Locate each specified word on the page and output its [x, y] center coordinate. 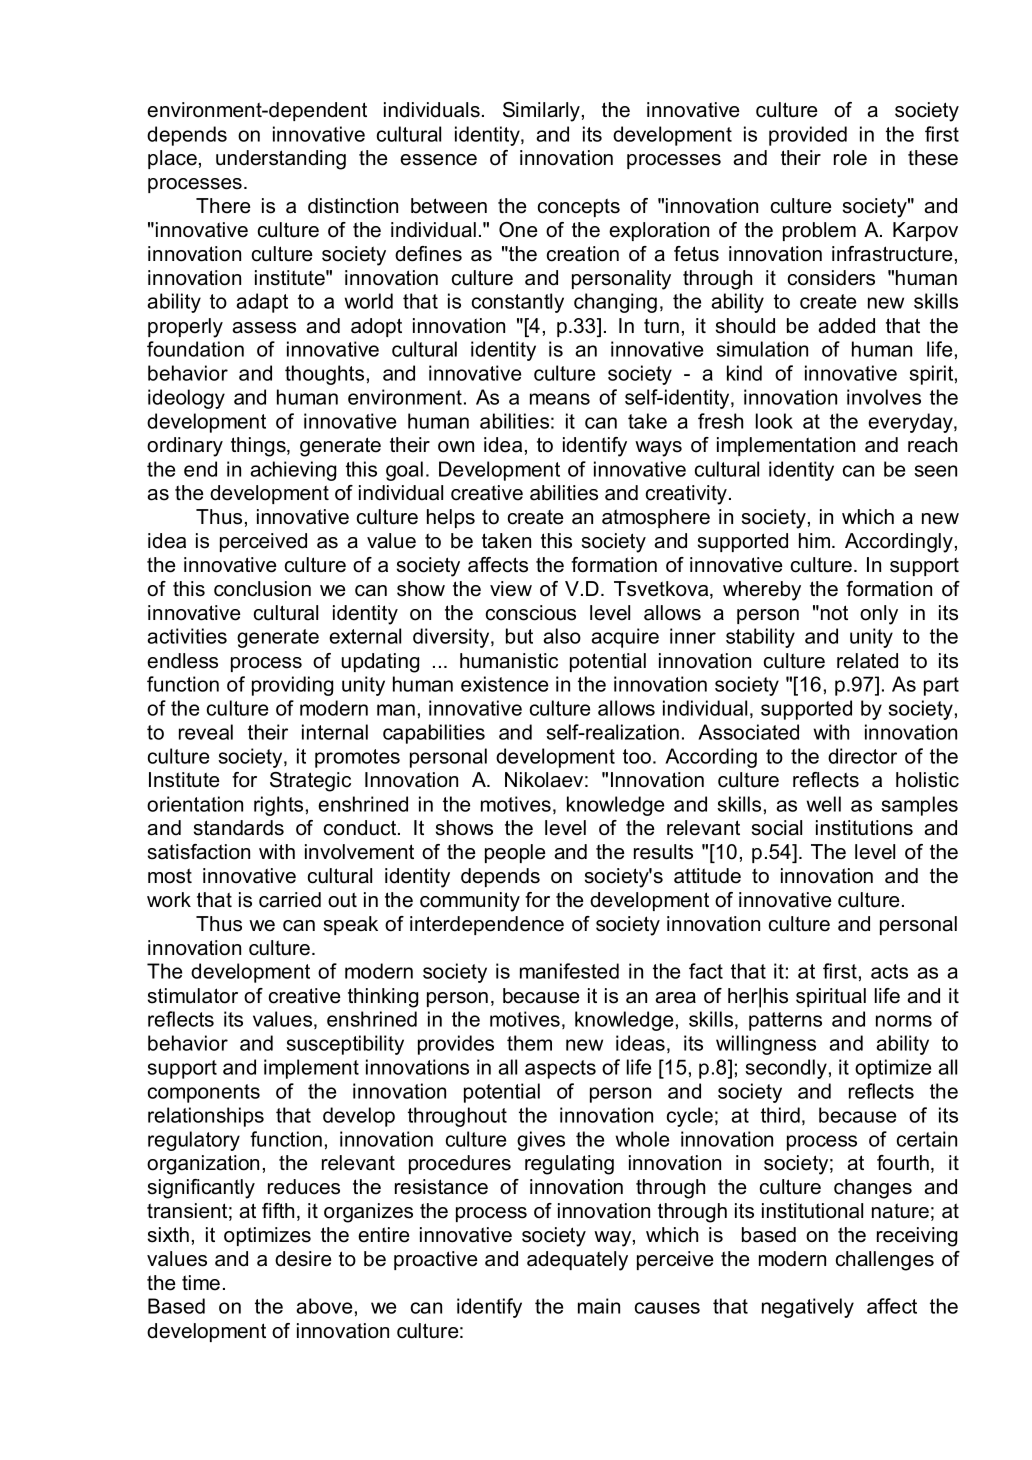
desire [303, 1259]
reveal [206, 732]
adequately [577, 1261]
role [850, 158]
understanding [281, 160]
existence [504, 684]
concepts [579, 207]
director [862, 756]
